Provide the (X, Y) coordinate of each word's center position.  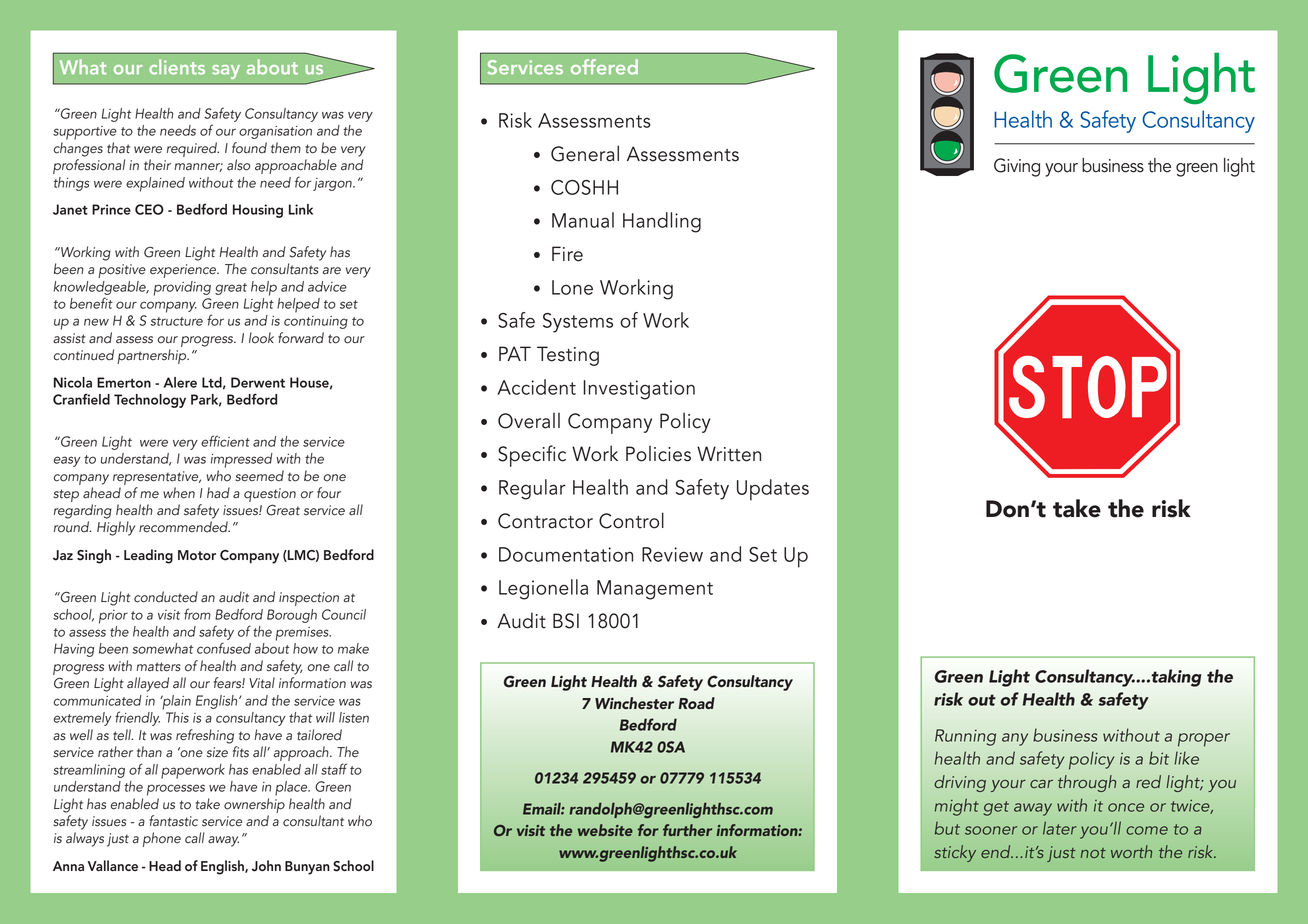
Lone (572, 287)
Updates (773, 490)
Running (965, 737)
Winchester (634, 703)
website (605, 830)
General (585, 153)
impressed (242, 460)
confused (224, 648)
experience (184, 271)
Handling (662, 222)
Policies (658, 454)
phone (162, 839)
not (1093, 853)
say (226, 72)
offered (604, 67)
